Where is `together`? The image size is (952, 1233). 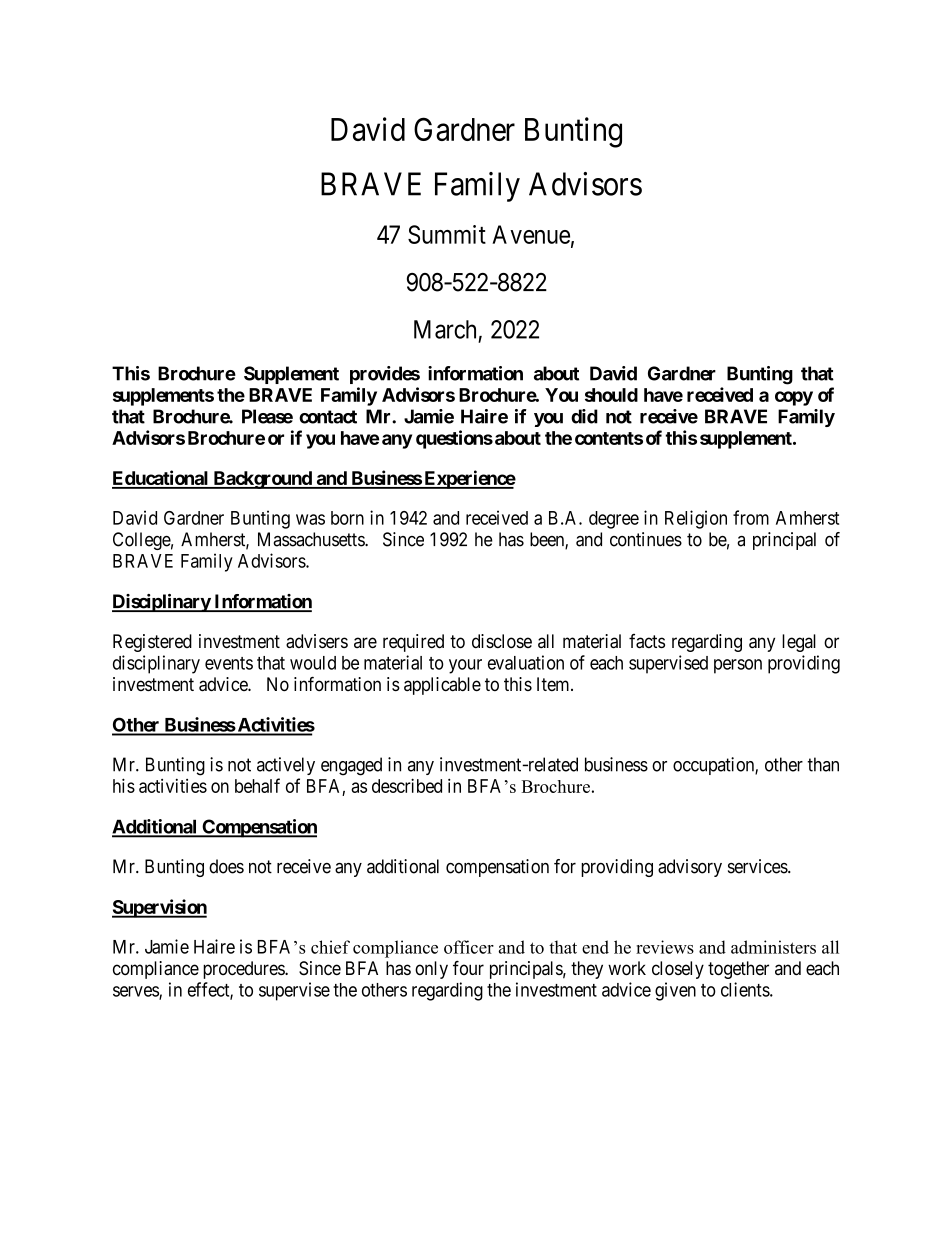
together is located at coordinates (738, 970).
